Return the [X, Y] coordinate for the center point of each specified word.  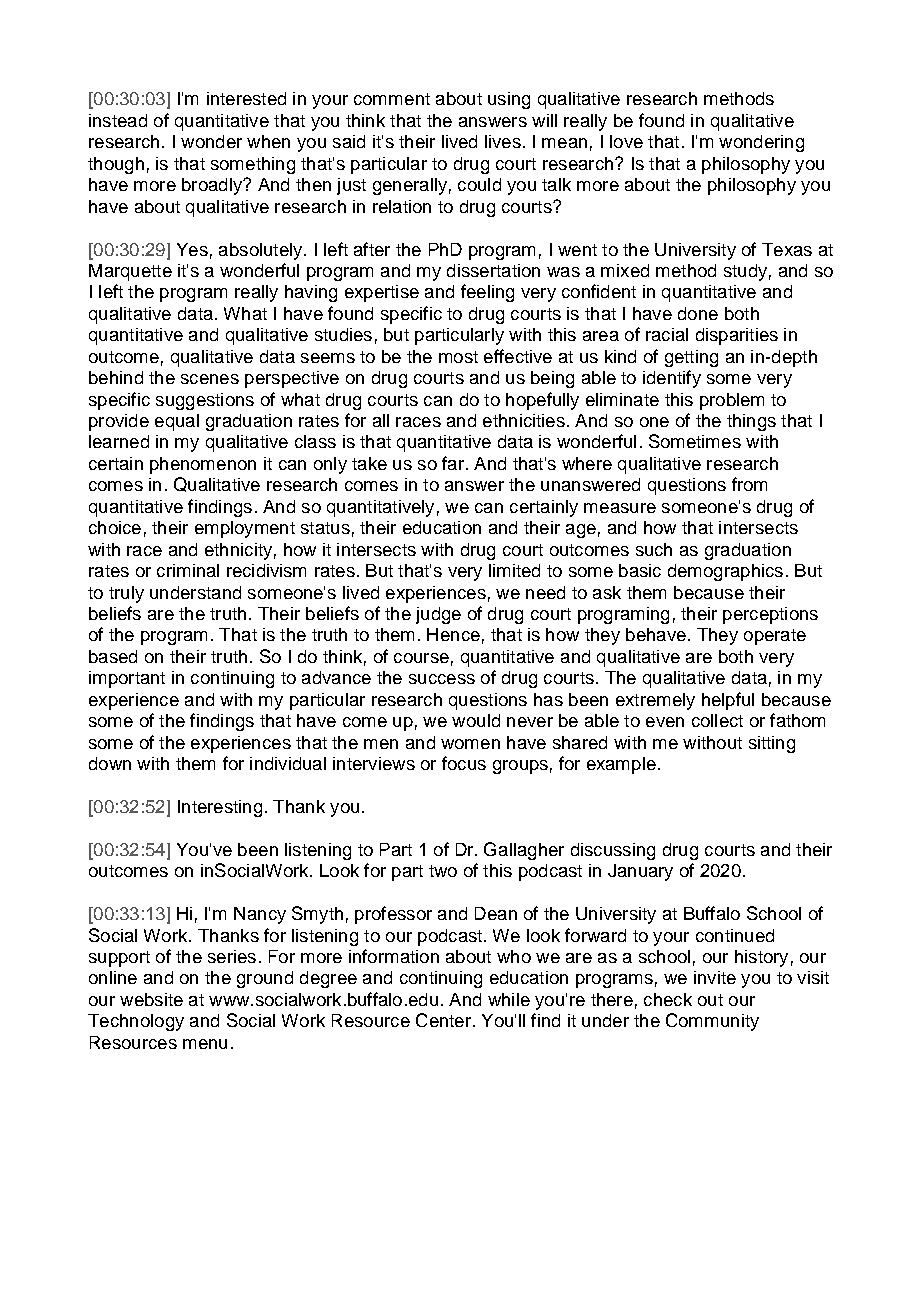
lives [503, 141]
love [626, 141]
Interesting [220, 808]
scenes [210, 379]
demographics [725, 572]
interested [246, 98]
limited [514, 570]
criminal [188, 570]
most [458, 357]
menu [205, 1044]
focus [464, 763]
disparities [737, 336]
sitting [772, 744]
